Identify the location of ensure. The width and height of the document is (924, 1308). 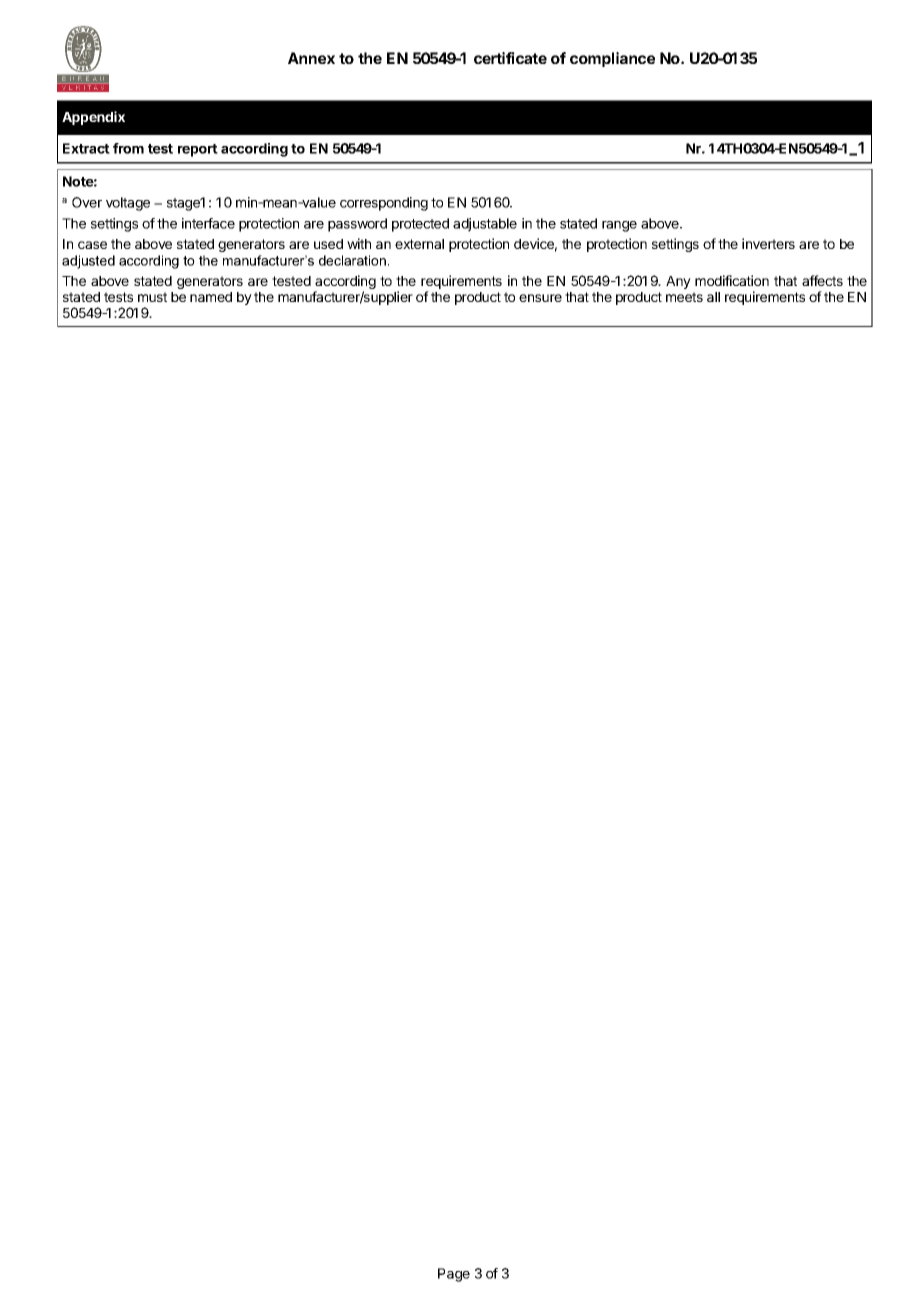
(540, 298).
